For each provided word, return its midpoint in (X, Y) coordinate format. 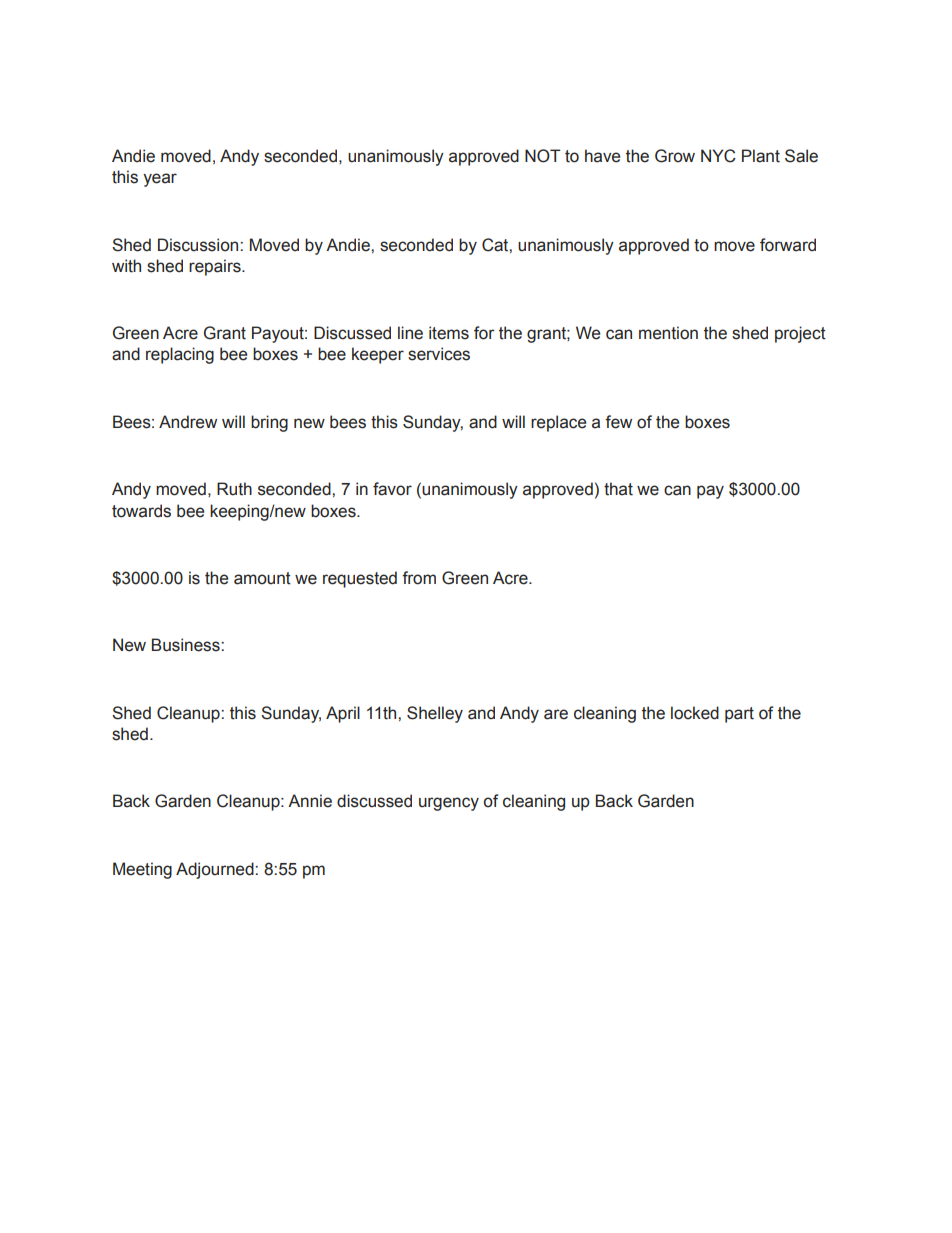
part (739, 715)
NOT (542, 156)
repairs (216, 267)
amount (262, 578)
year (160, 180)
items (449, 333)
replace (558, 423)
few (618, 422)
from (419, 578)
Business (187, 645)
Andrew (188, 422)
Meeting (142, 870)
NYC (718, 156)
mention (668, 333)
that (618, 489)
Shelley (435, 714)
